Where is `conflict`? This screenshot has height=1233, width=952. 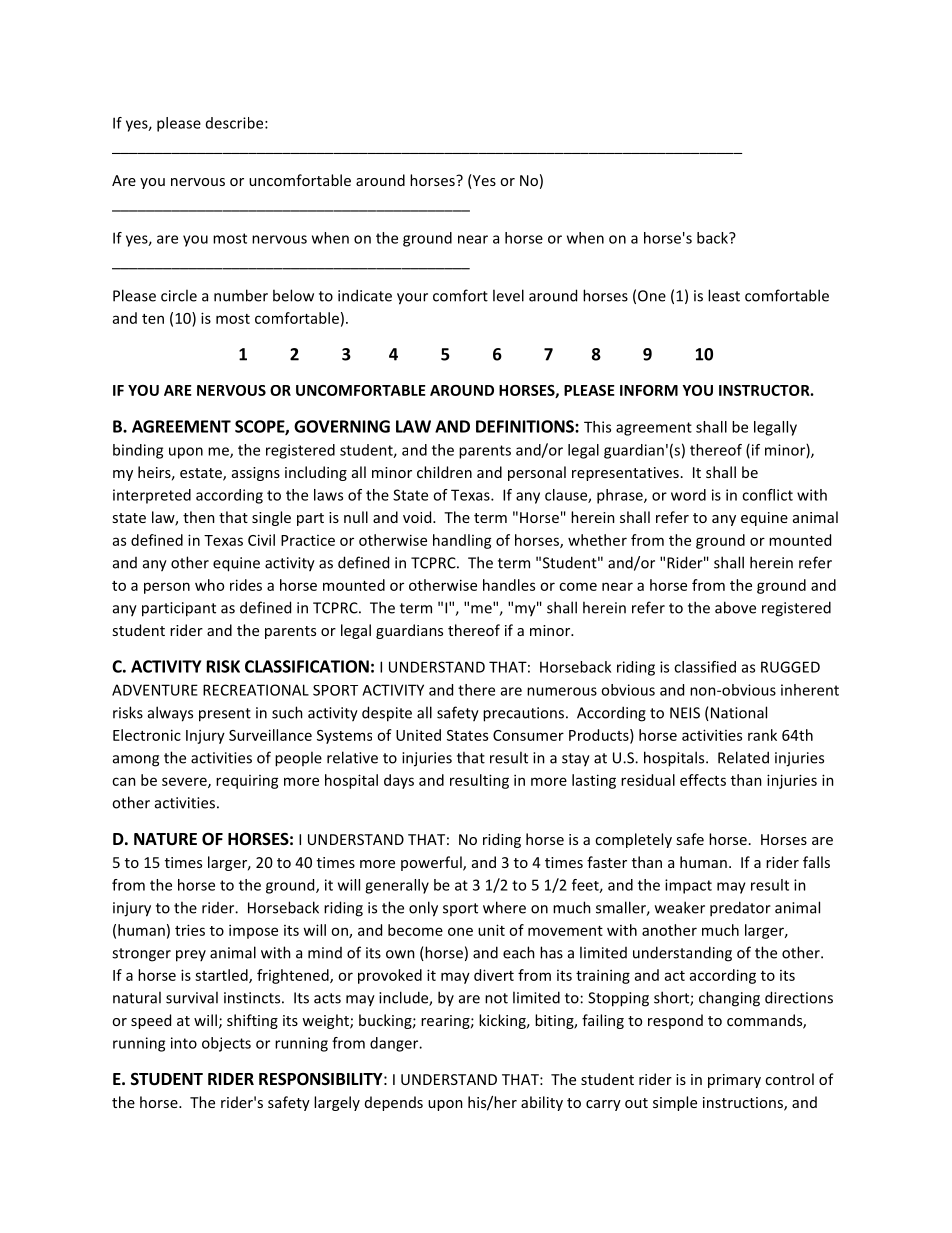 conflict is located at coordinates (767, 495).
